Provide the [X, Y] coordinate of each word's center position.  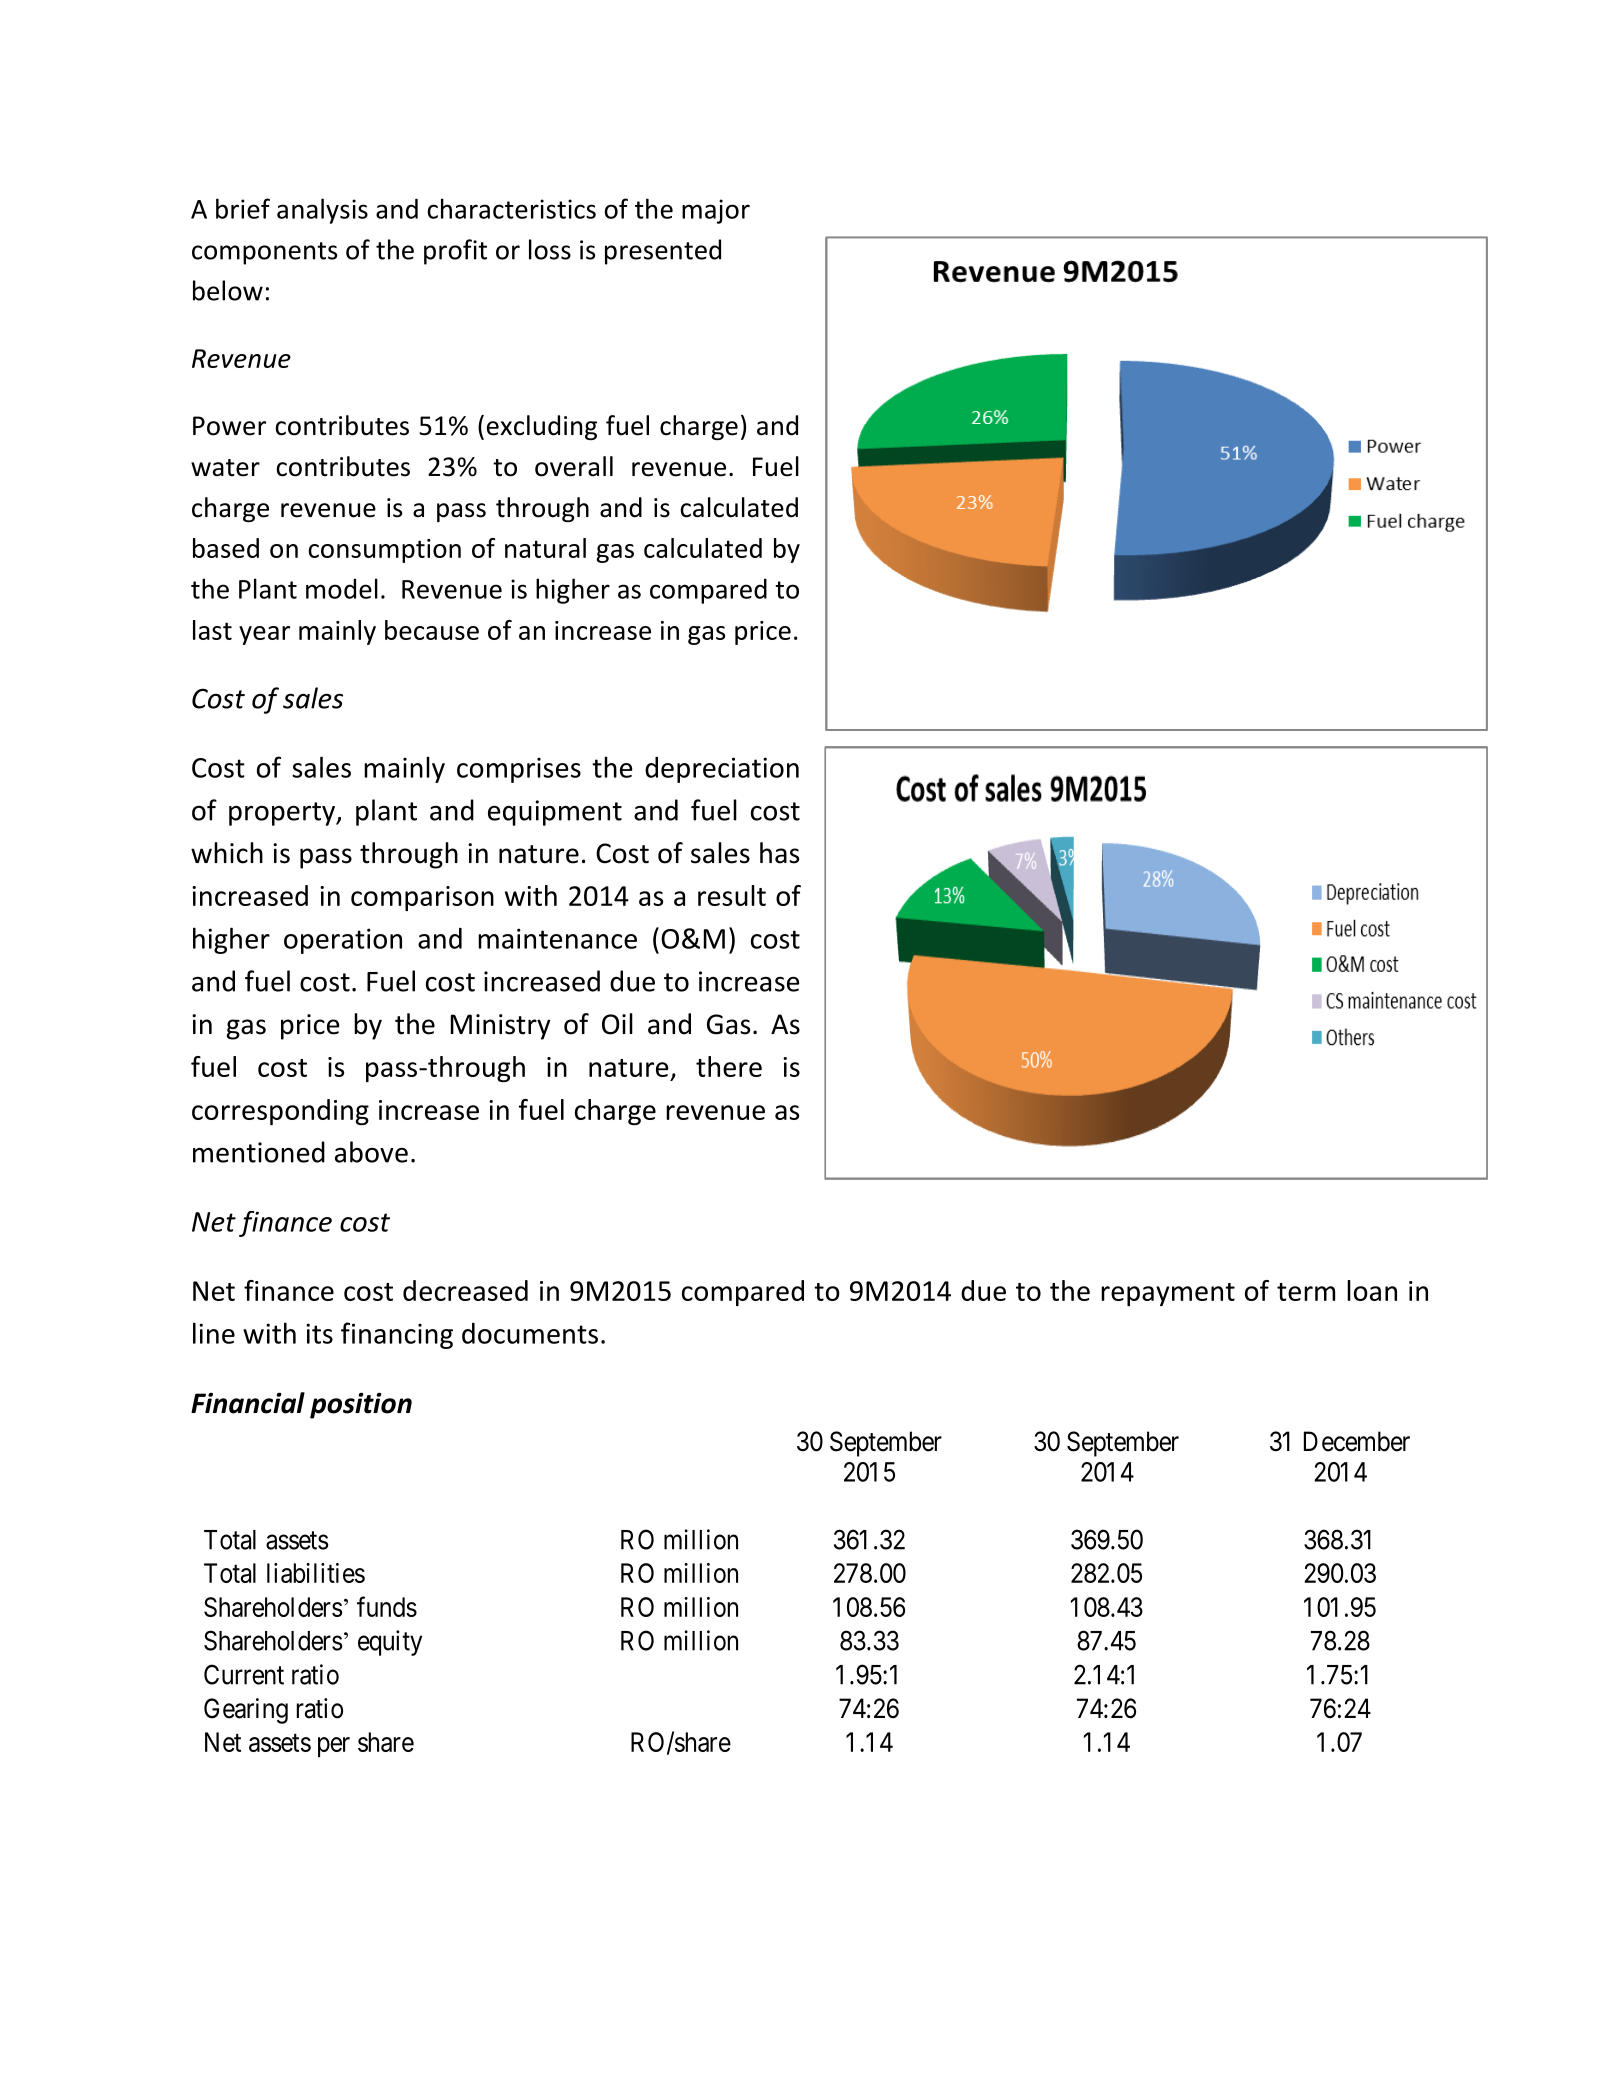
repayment [1168, 1294]
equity [390, 1643]
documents [530, 1333]
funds [387, 1606]
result [732, 895]
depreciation [722, 770]
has [779, 853]
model [342, 588]
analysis [322, 211]
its [319, 1333]
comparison [422, 898]
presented [663, 252]
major [716, 211]
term [1306, 1292]
